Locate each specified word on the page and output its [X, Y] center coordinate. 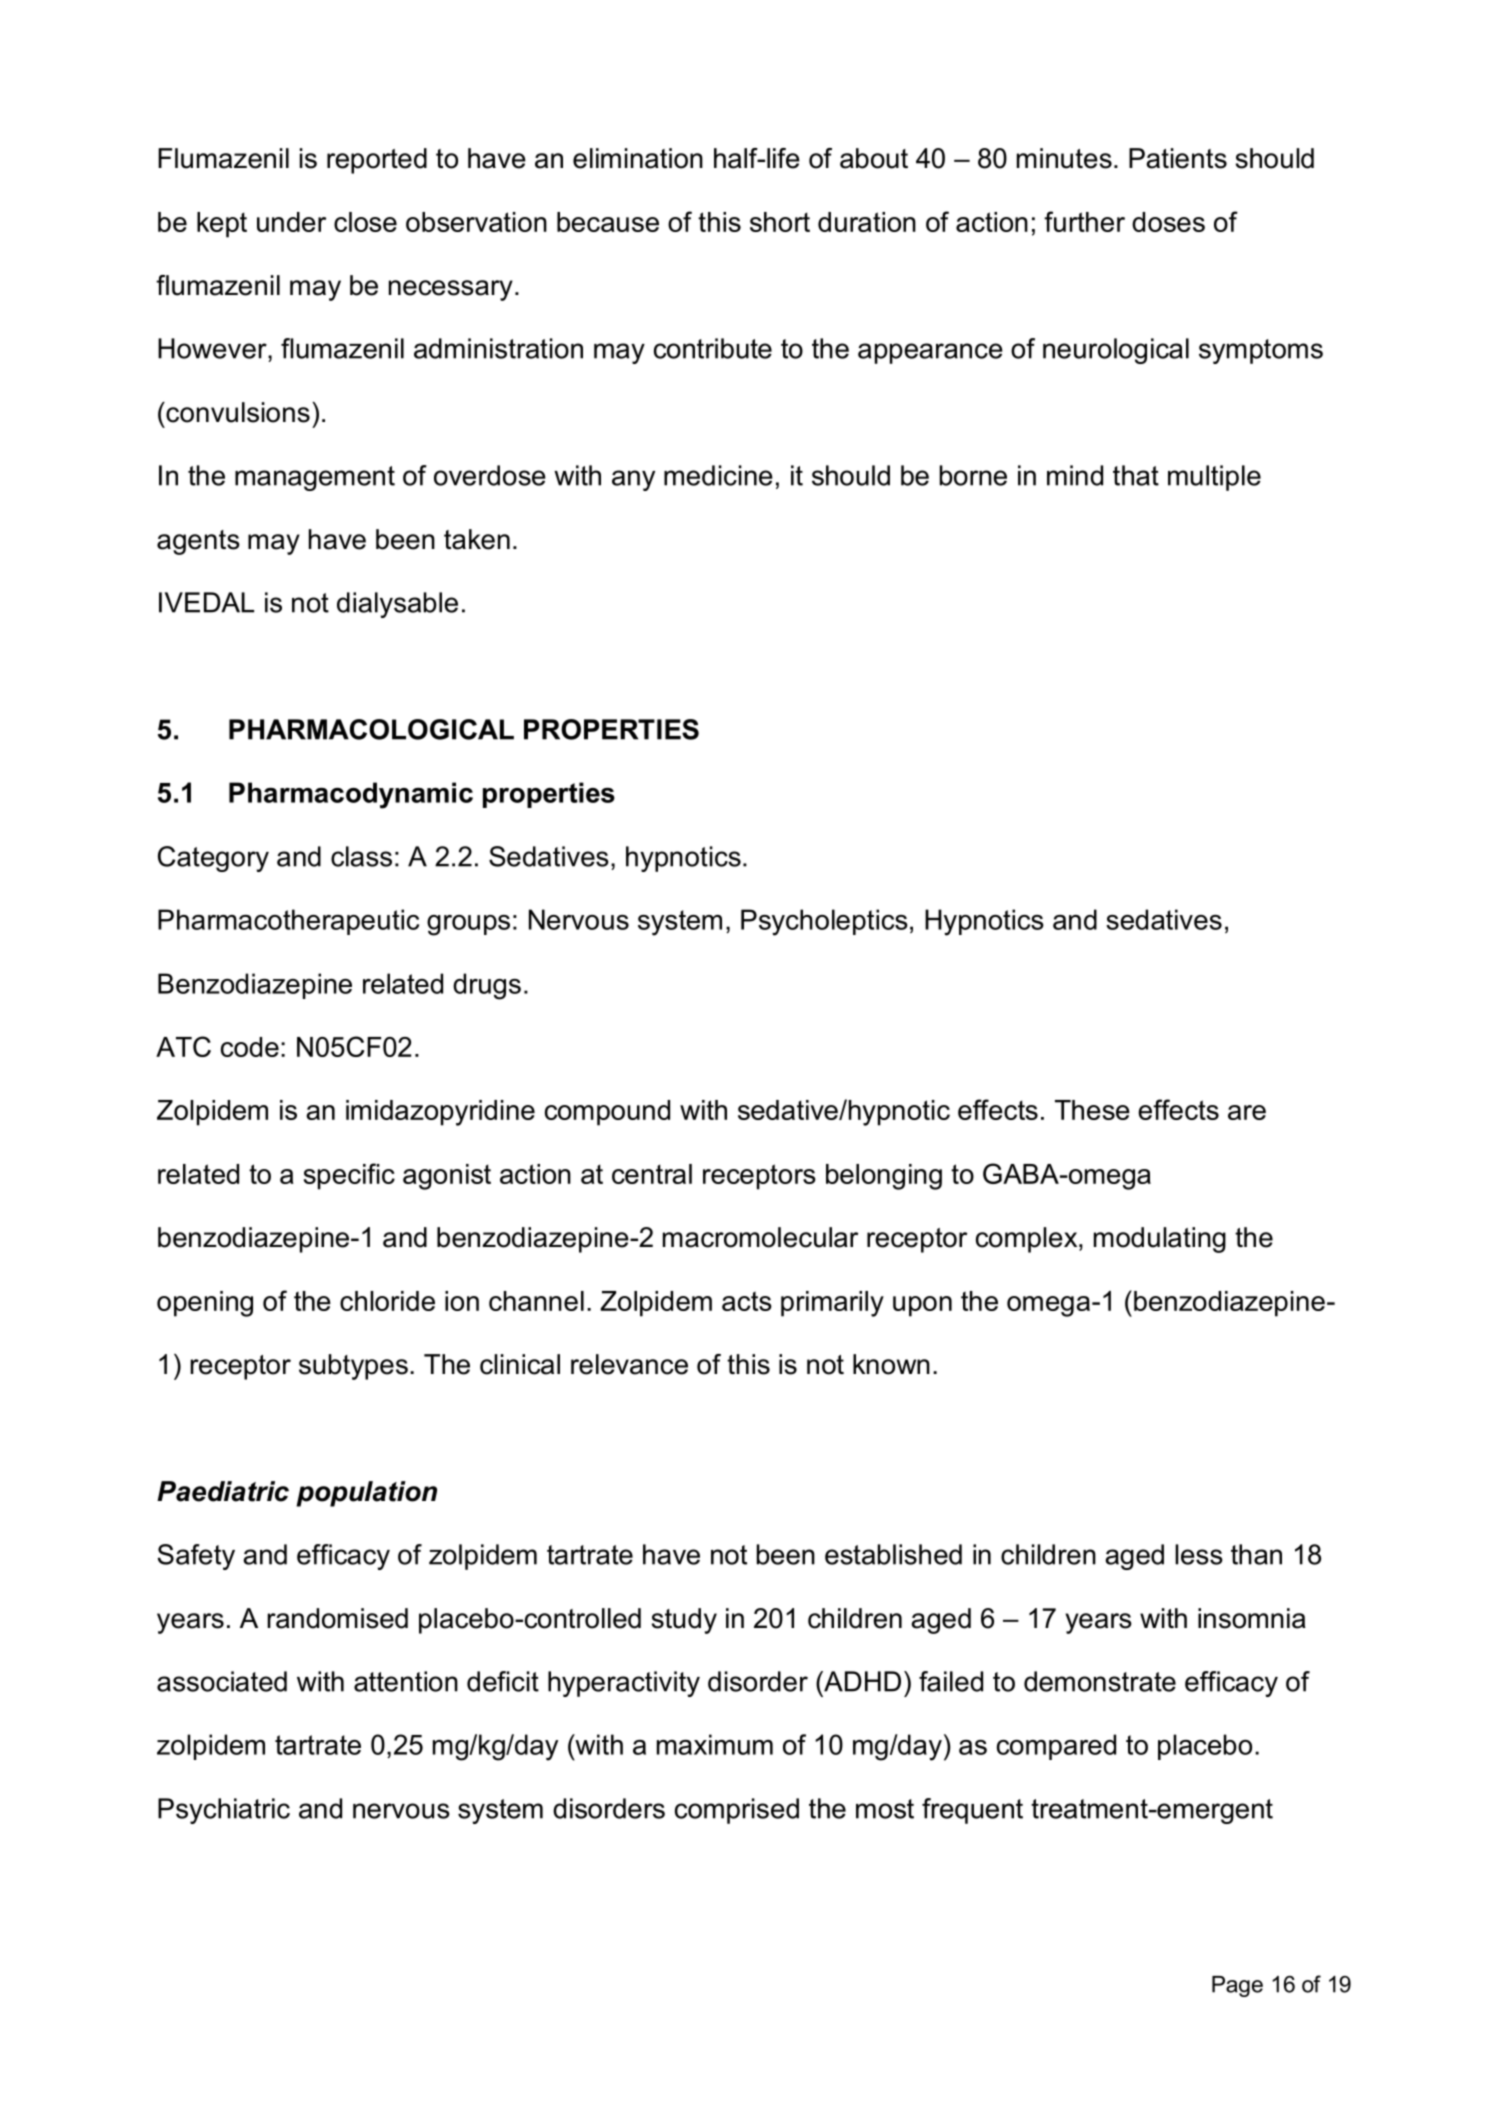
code [250, 1047]
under [291, 222]
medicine [718, 475]
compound [607, 1113]
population [366, 1494]
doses [1168, 222]
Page [1237, 1986]
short [780, 222]
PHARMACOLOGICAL [371, 729]
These [1092, 1110]
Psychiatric [224, 1811]
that [1136, 475]
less [1199, 1554]
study [684, 1621]
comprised [737, 1811]
